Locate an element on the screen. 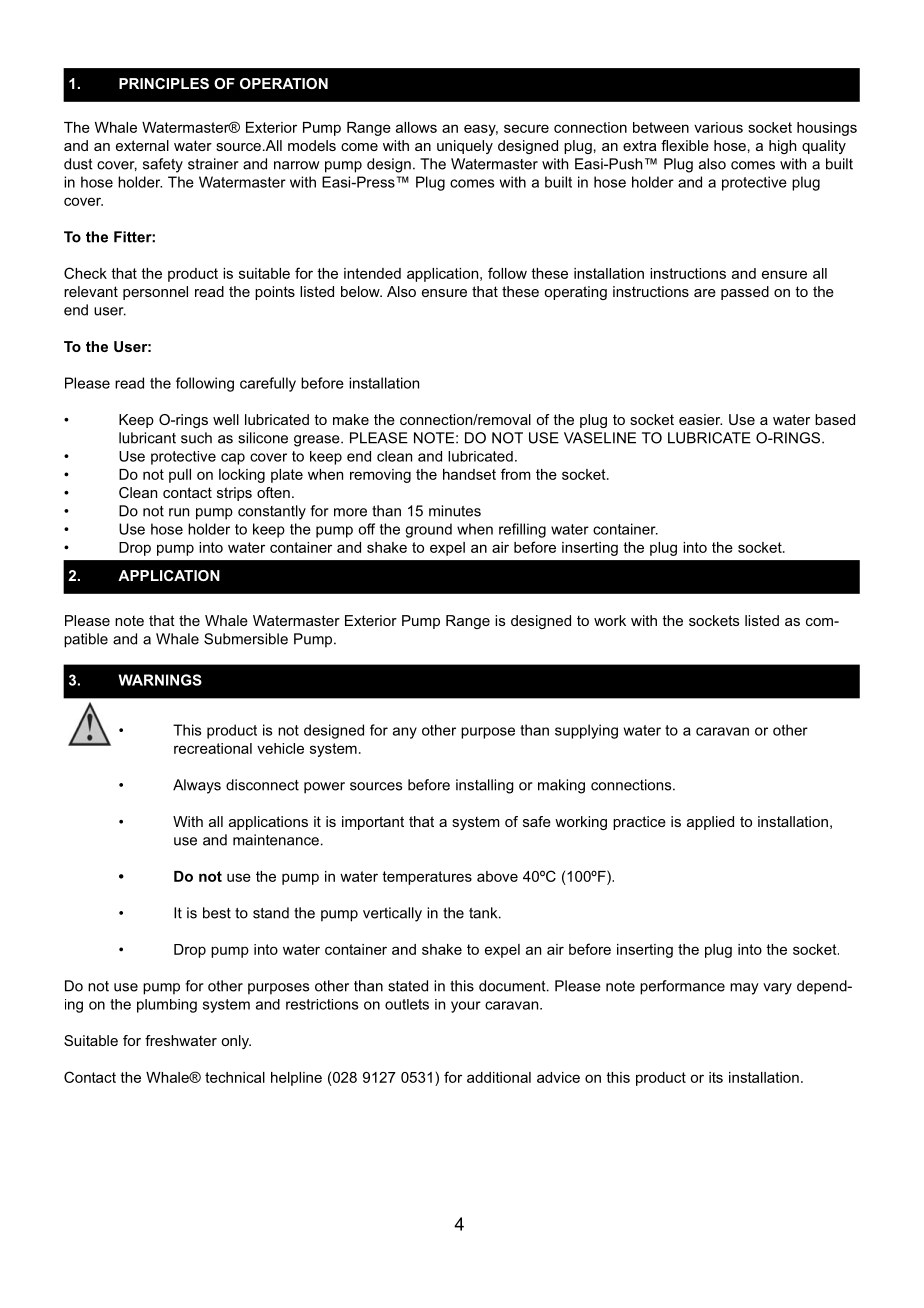 This screenshot has width=924, height=1308. additional is located at coordinates (499, 1077).
